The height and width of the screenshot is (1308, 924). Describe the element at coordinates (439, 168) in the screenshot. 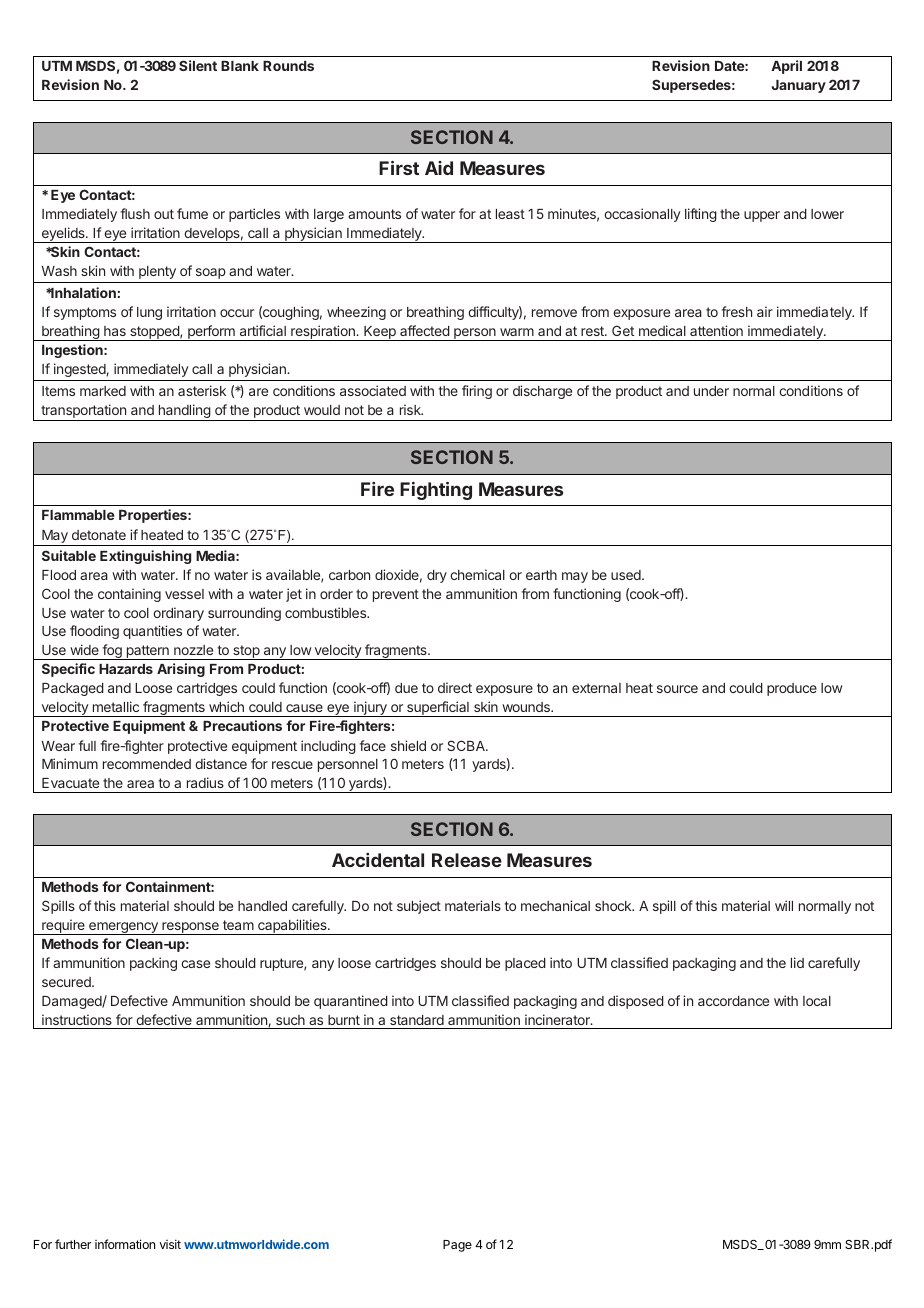

I see `Aid` at that location.
